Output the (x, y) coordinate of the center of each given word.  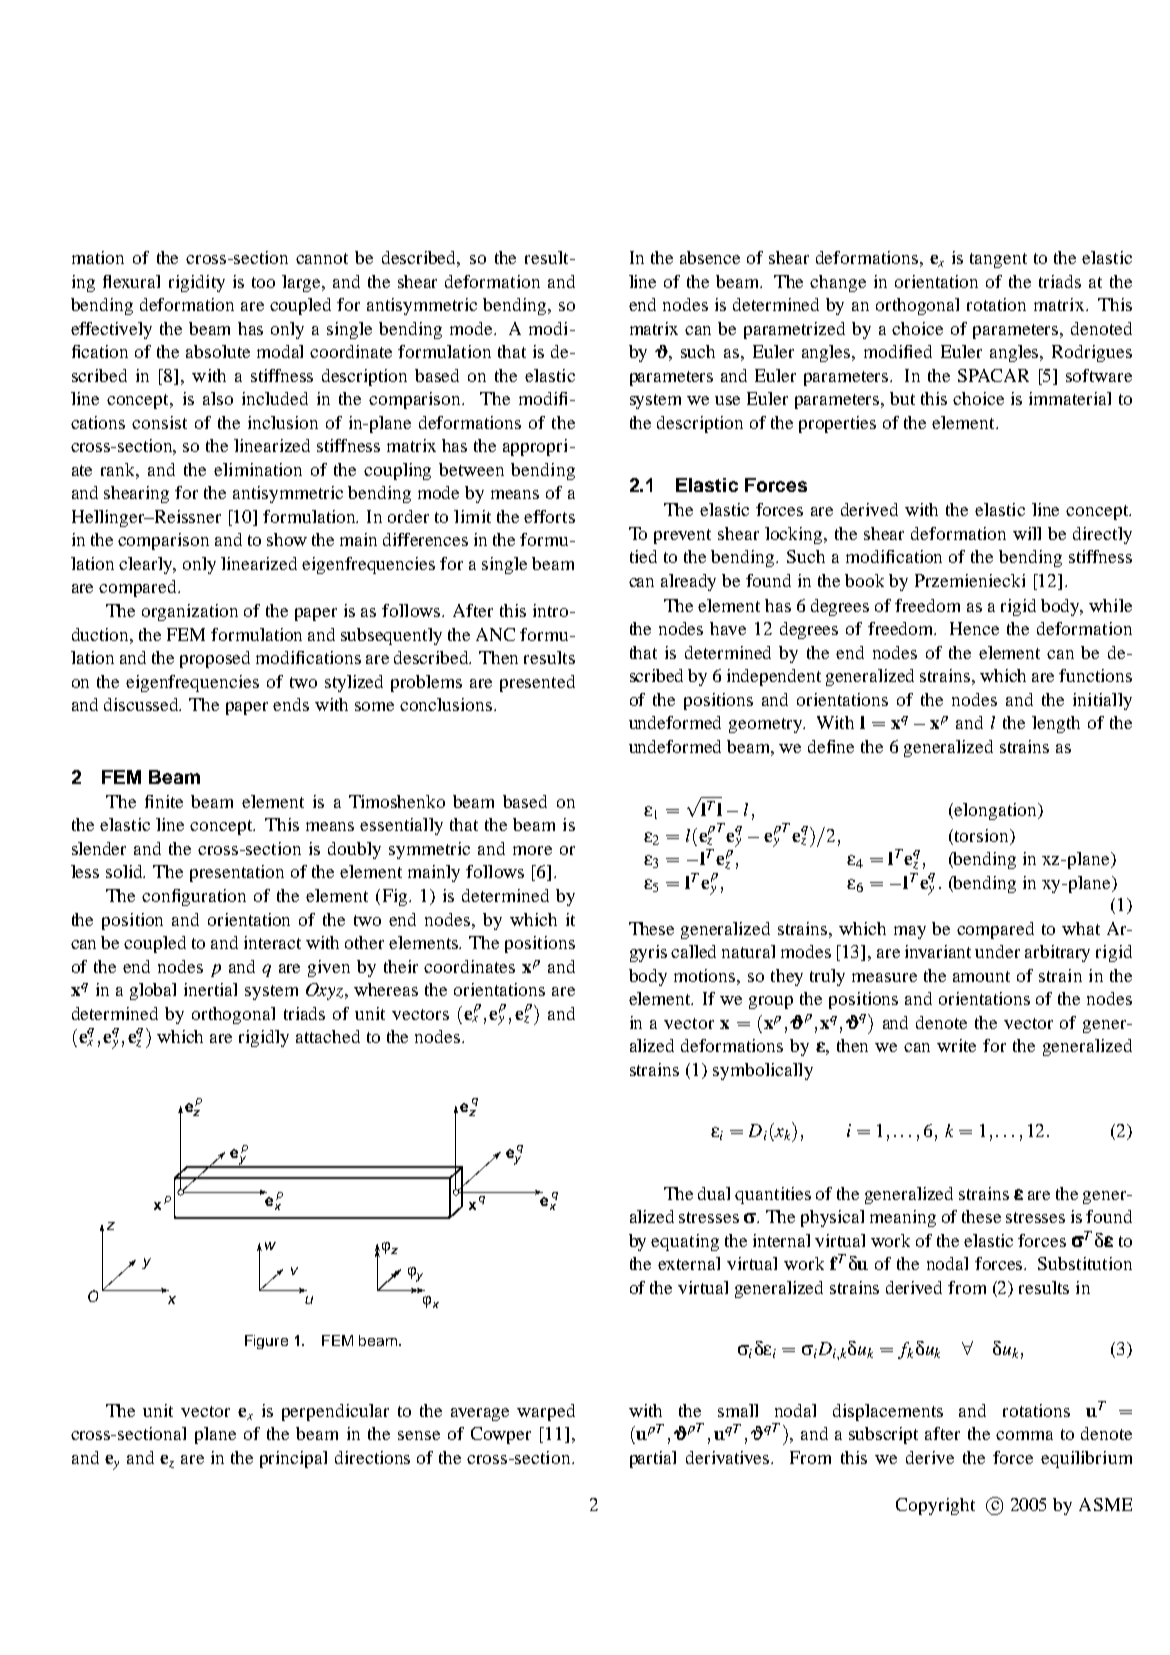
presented (537, 683)
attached (328, 1036)
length (1056, 724)
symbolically (763, 1071)
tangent (998, 260)
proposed (215, 659)
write (956, 1045)
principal (293, 1459)
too (263, 282)
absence (710, 257)
